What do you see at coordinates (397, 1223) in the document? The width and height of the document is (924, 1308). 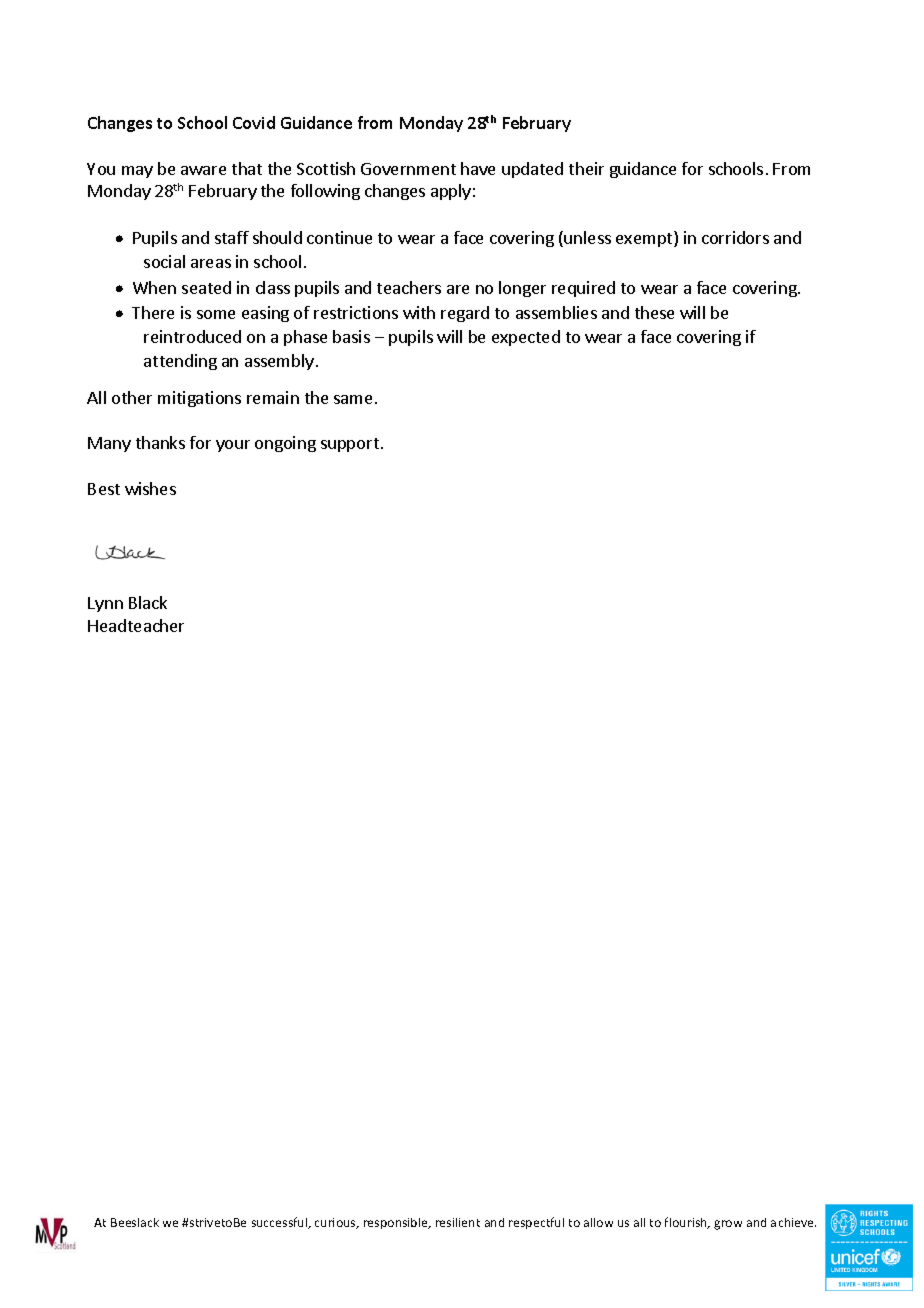 I see `responsible` at bounding box center [397, 1223].
